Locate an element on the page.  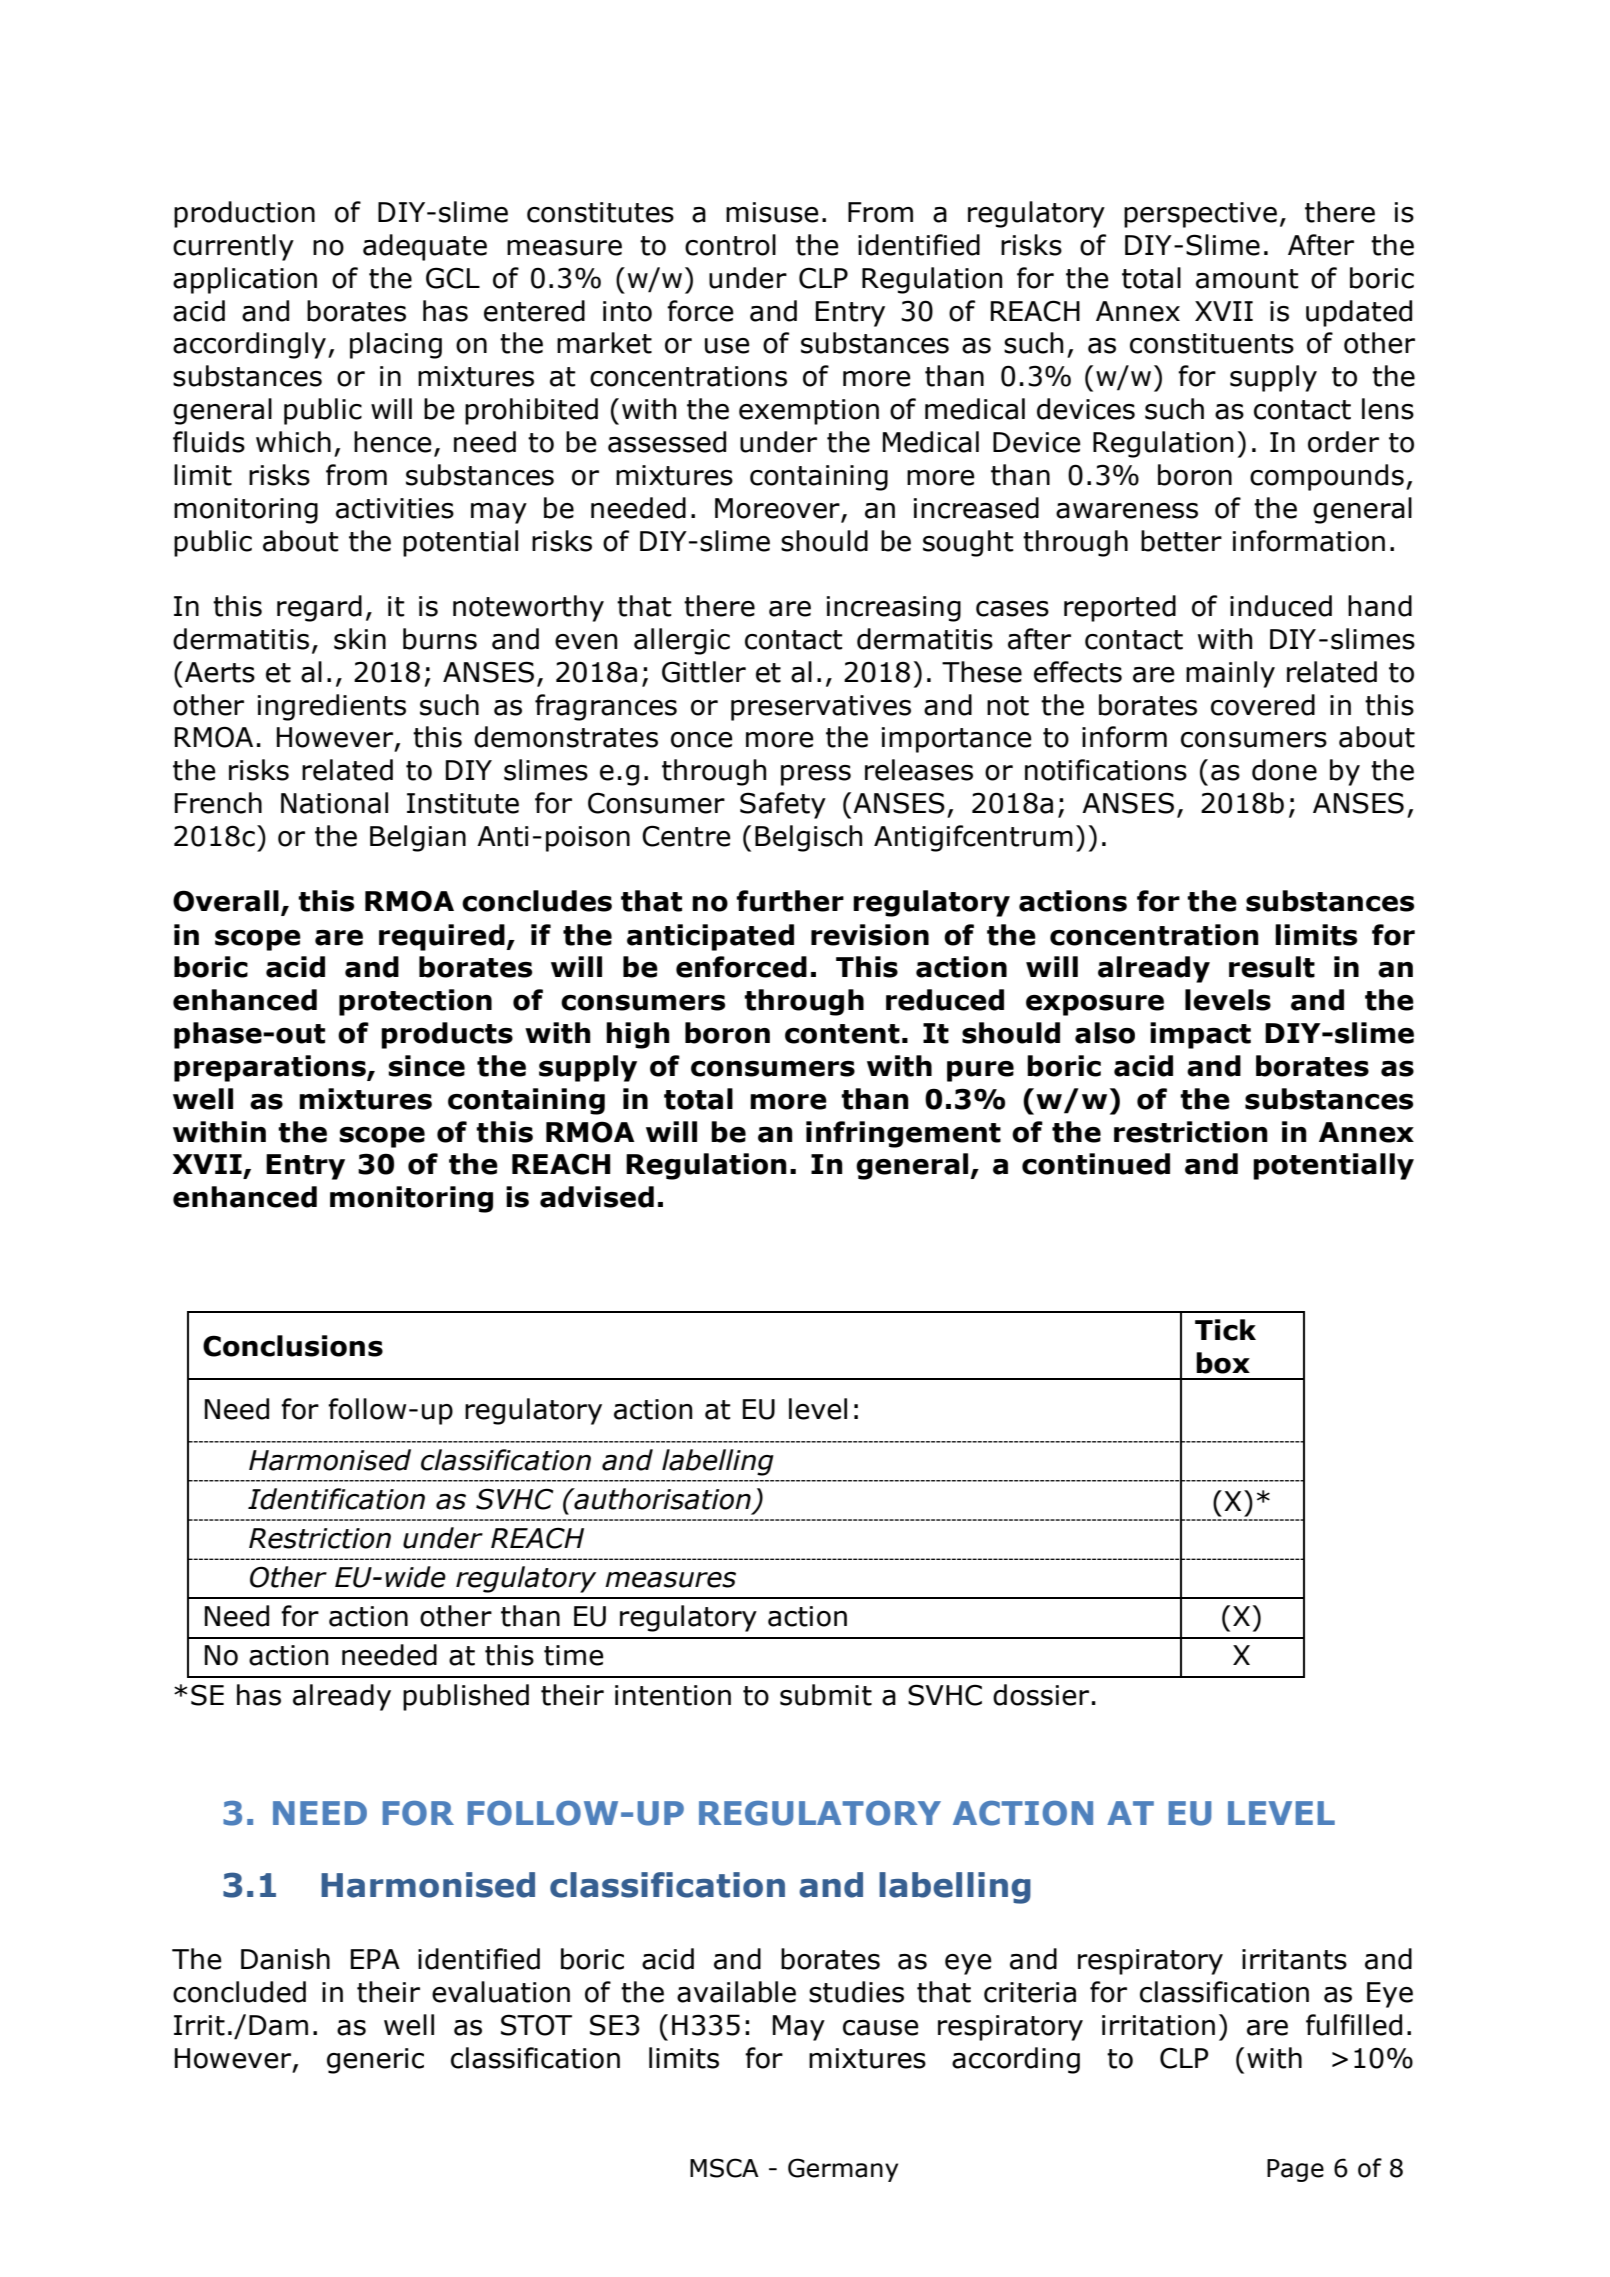
preparations is located at coordinates (271, 1068).
